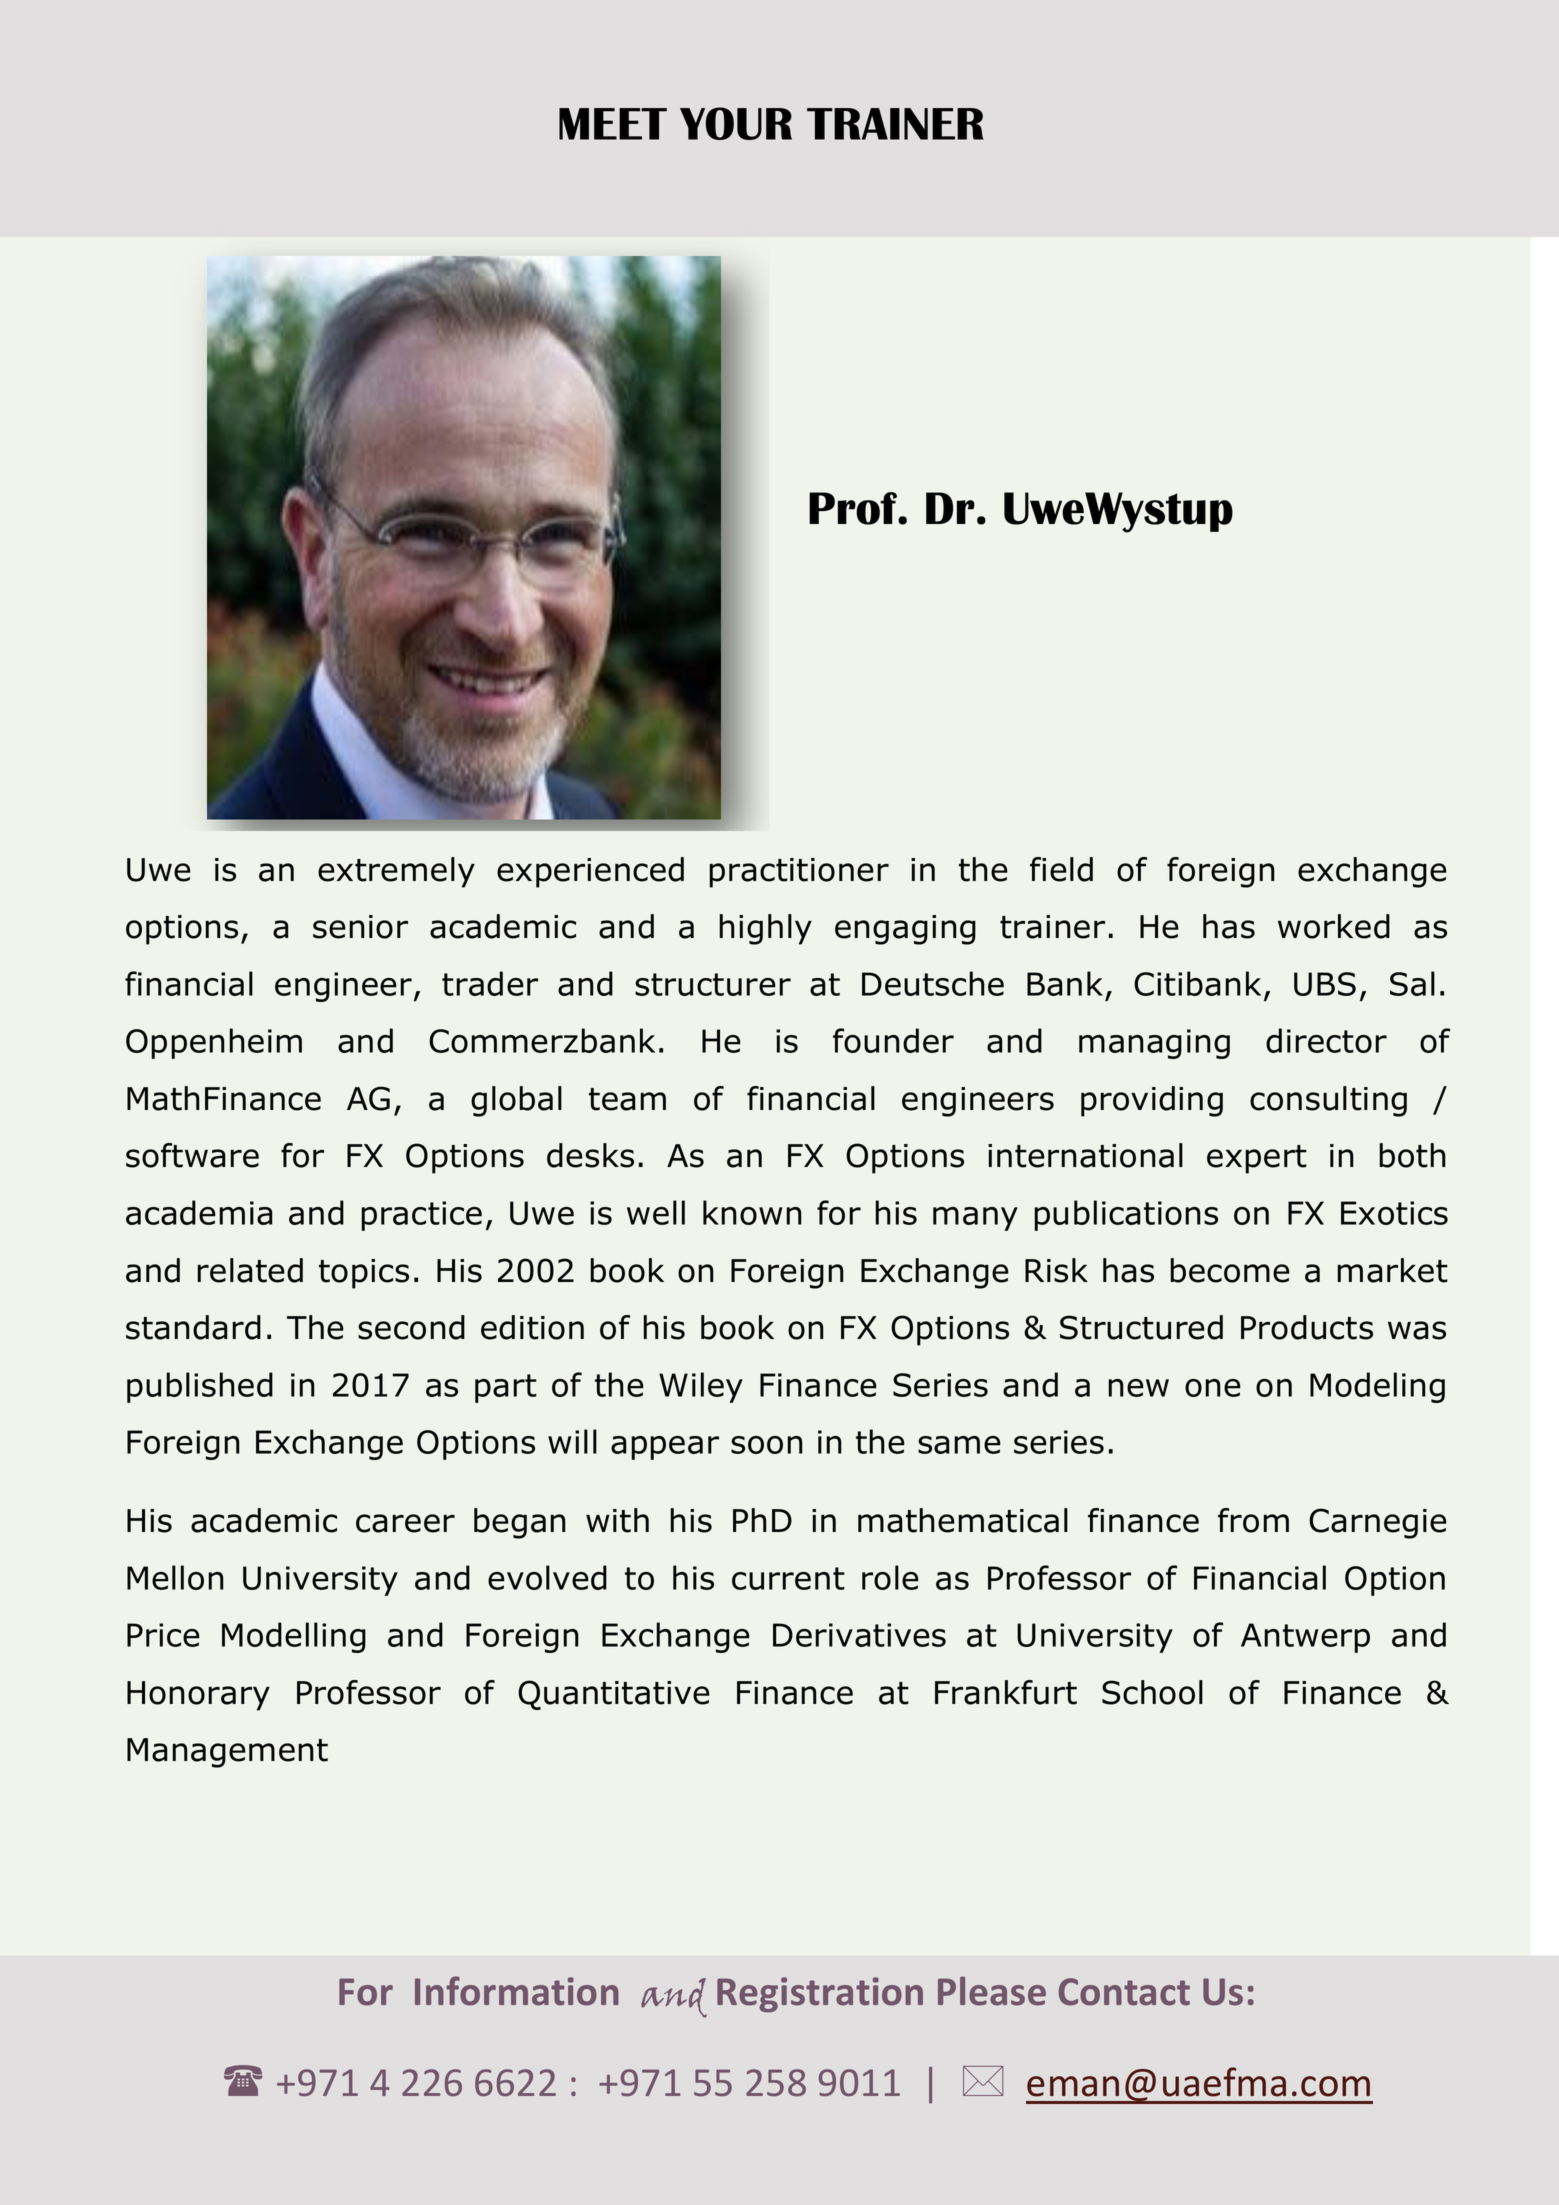  Describe the element at coordinates (1124, 1992) in the screenshot. I see `Contact` at that location.
